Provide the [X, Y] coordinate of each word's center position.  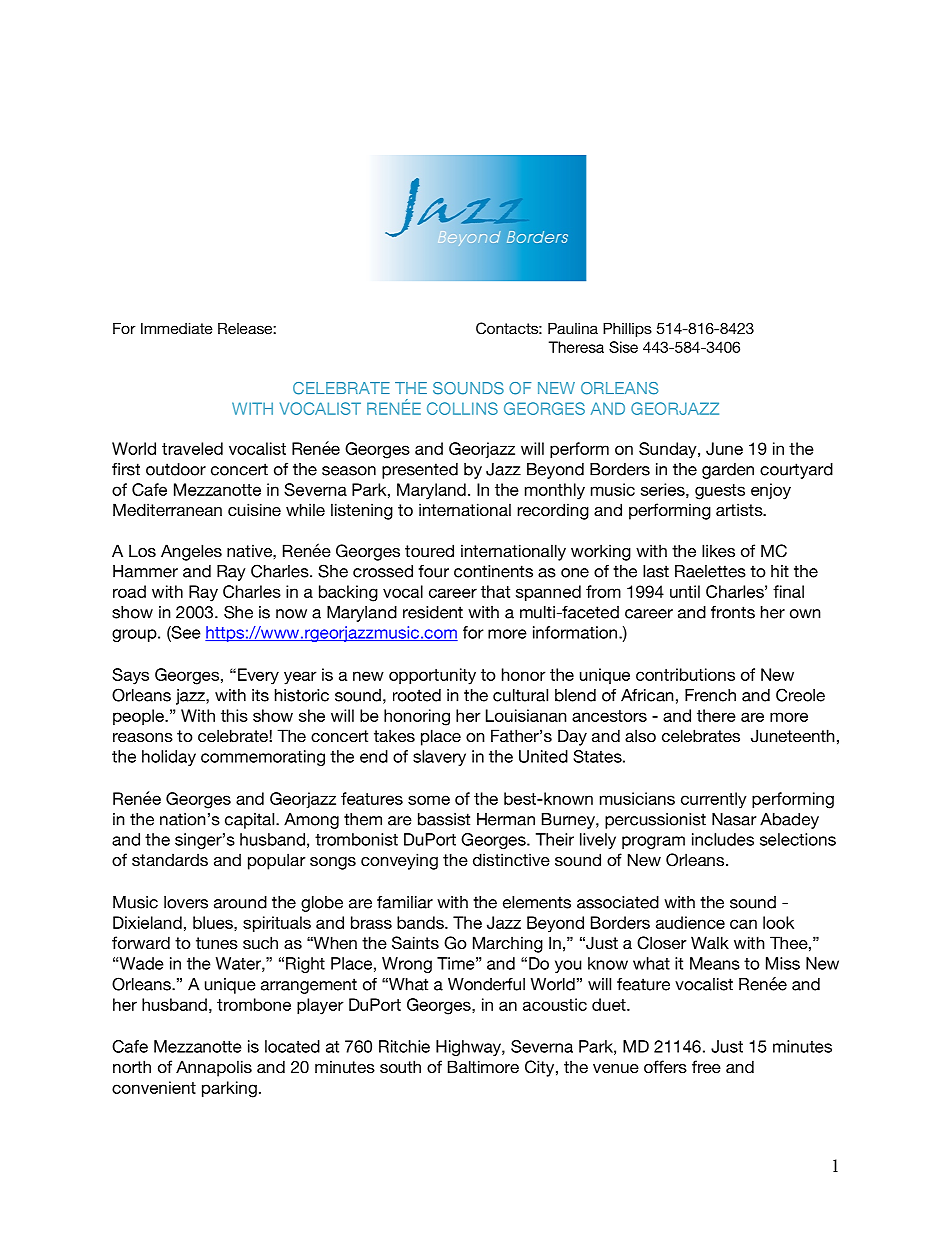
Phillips [627, 329]
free [706, 1066]
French [710, 695]
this [234, 715]
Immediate [177, 328]
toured [429, 550]
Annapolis [214, 1068]
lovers [186, 902]
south [400, 1066]
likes [718, 550]
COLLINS [462, 408]
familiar [405, 902]
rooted [417, 695]
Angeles [191, 552]
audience [690, 922]
